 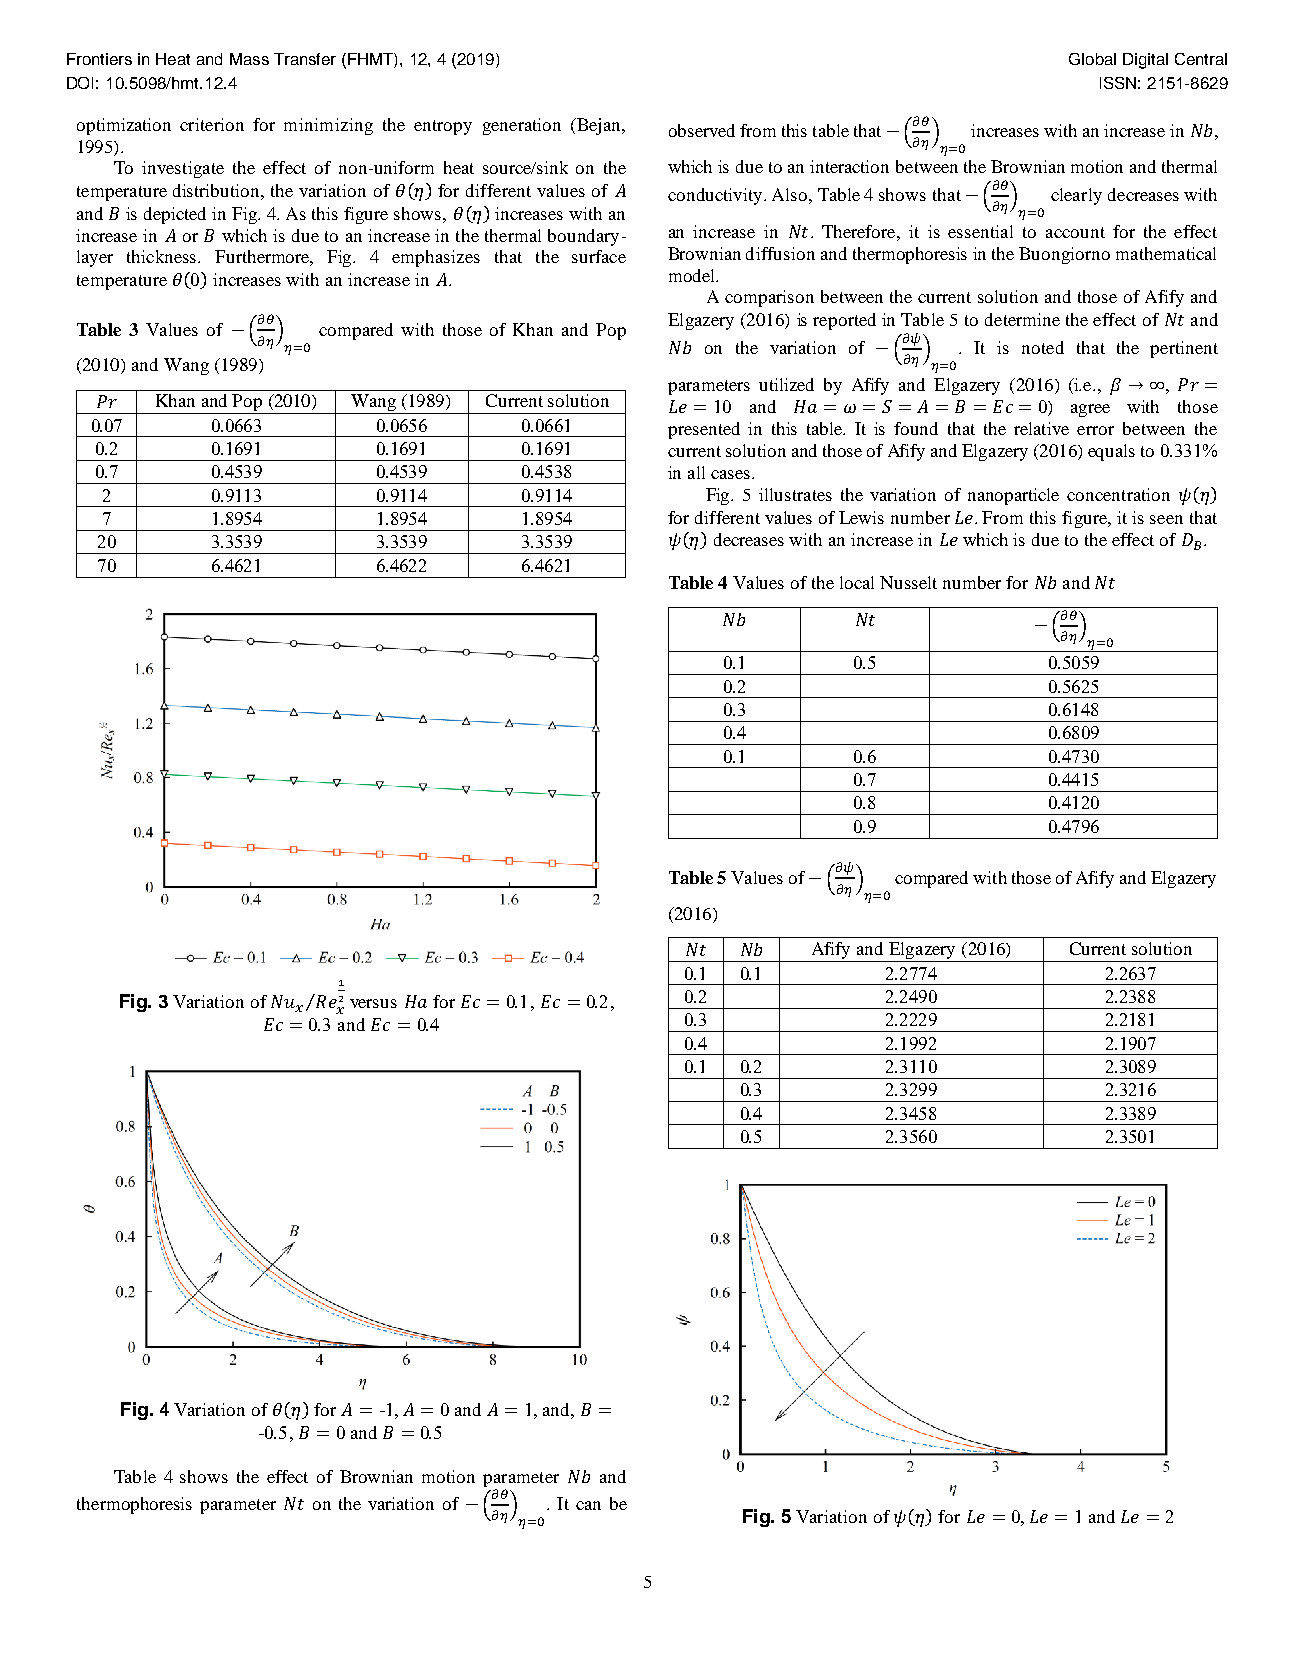 What do you see at coordinates (588, 1505) in the document?
I see `can` at bounding box center [588, 1505].
